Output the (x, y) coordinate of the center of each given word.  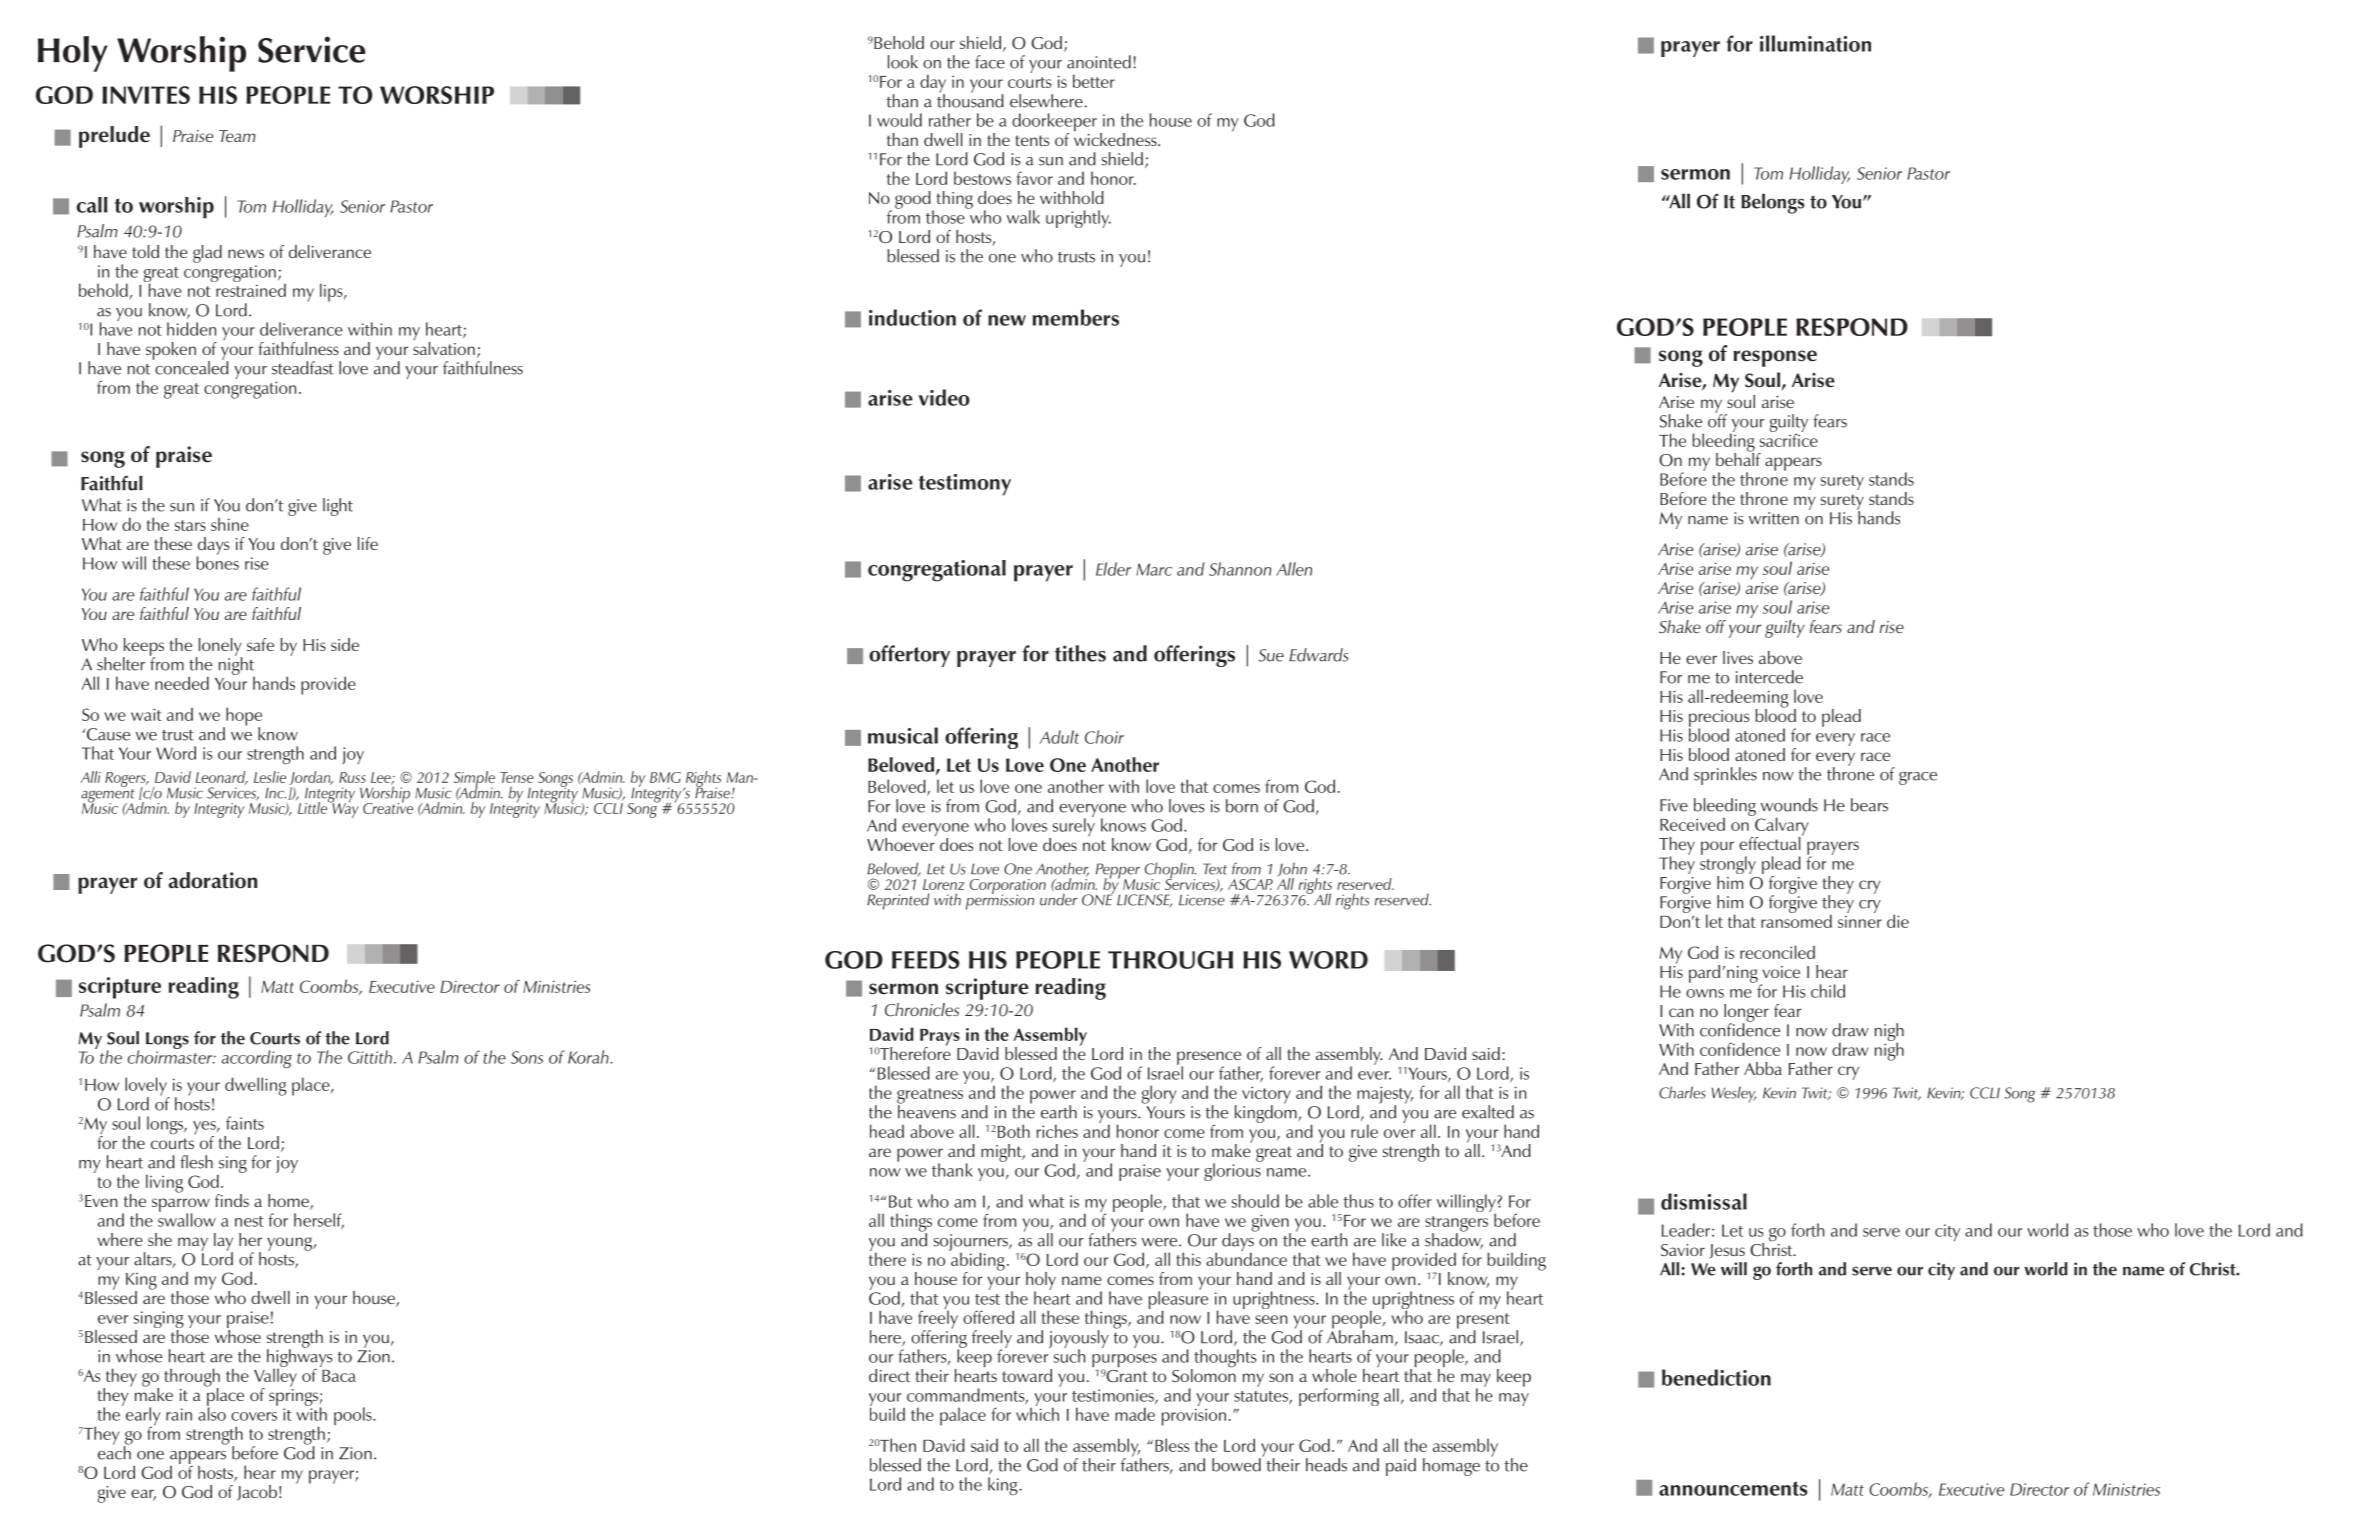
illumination (1815, 43)
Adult (1059, 737)
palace (963, 1416)
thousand (970, 100)
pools (354, 1416)
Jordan (311, 778)
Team (237, 136)
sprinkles (1725, 776)
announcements (1733, 1488)
